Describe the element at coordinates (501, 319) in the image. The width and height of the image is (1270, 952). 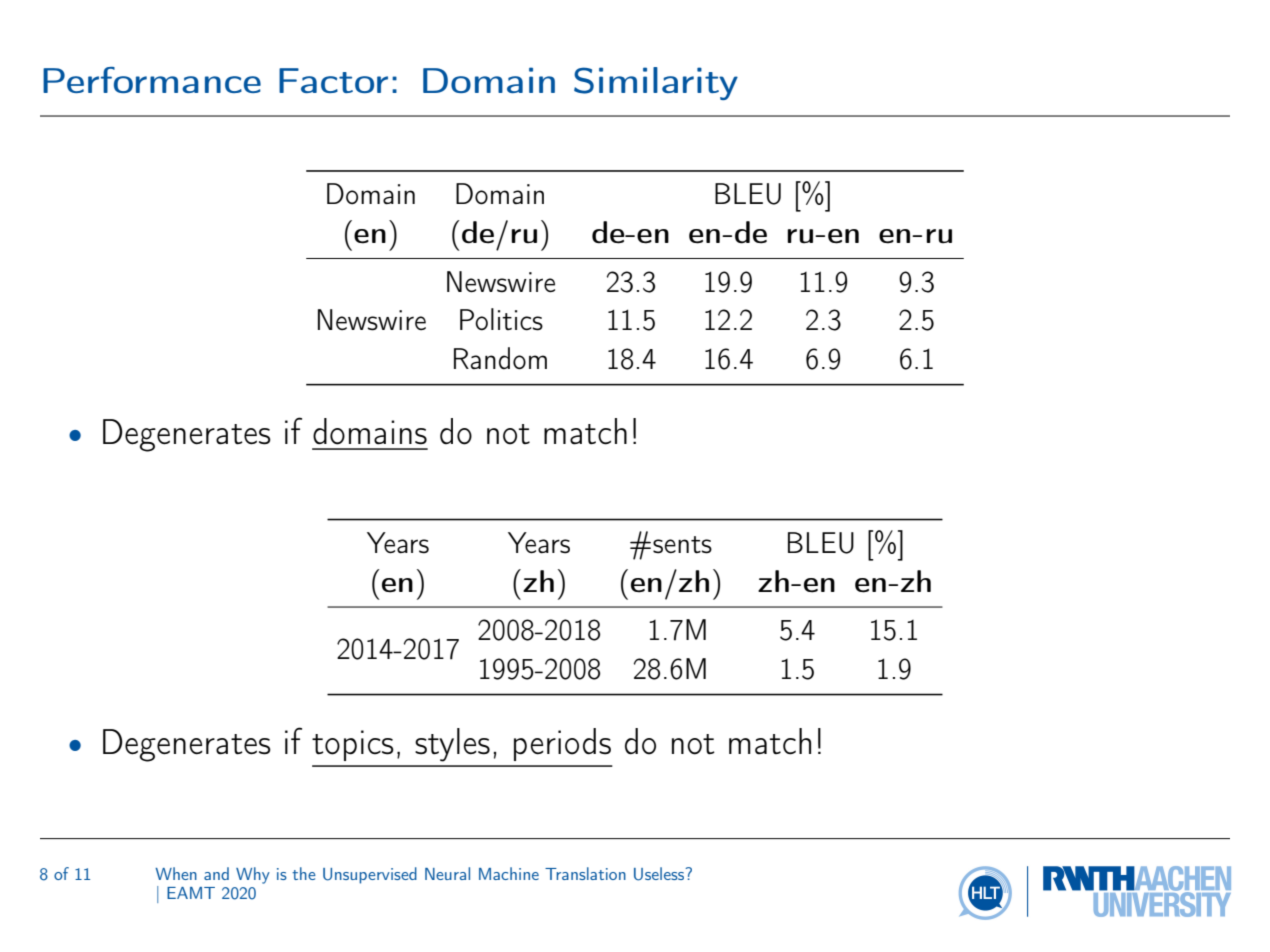
I see `Politics` at that location.
